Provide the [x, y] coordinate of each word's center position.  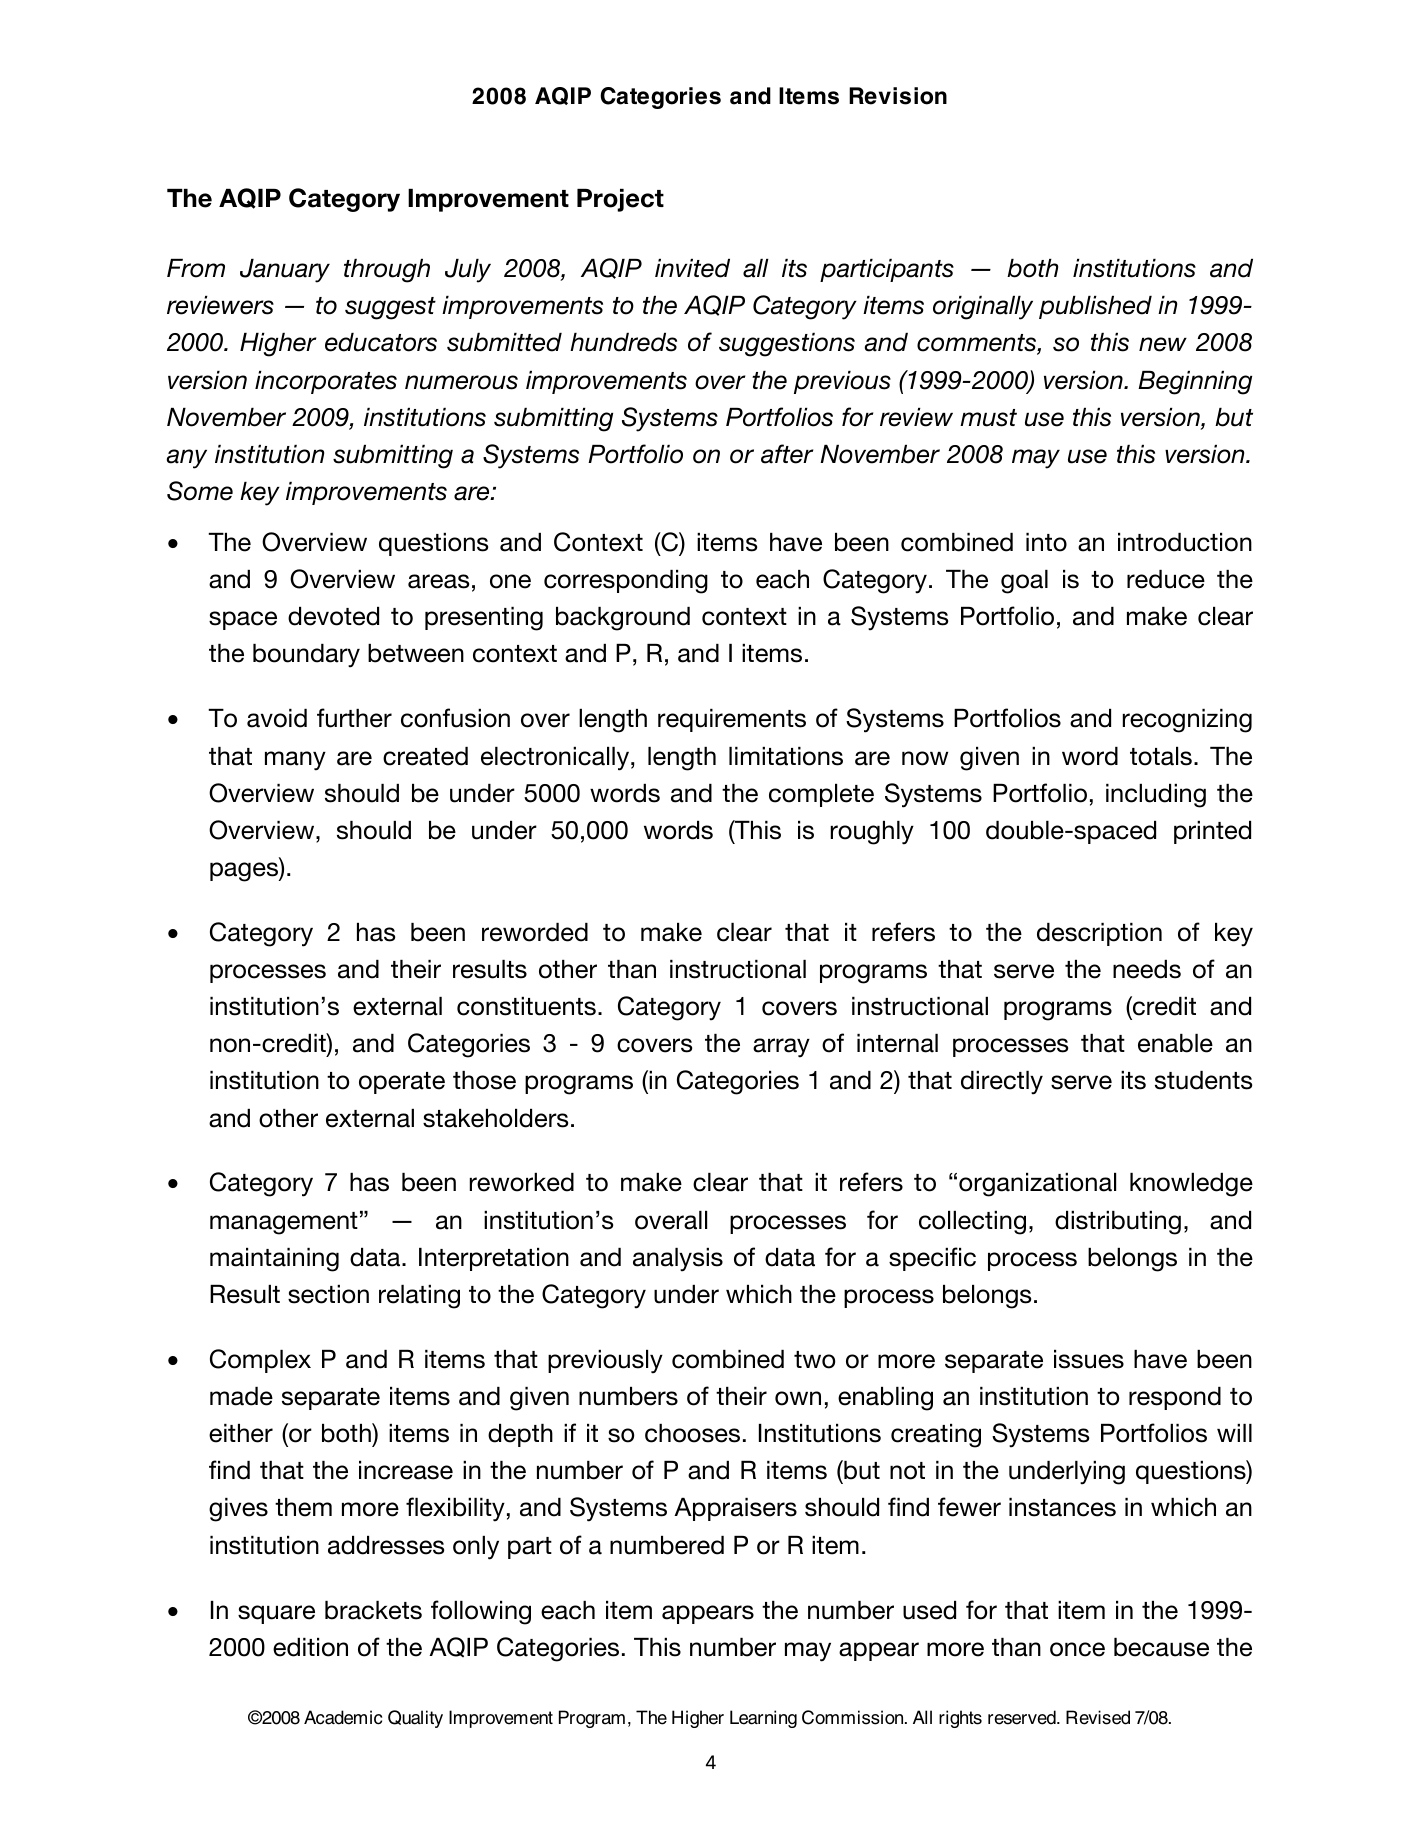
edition [310, 1647]
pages [245, 872]
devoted [333, 616]
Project [620, 200]
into [1046, 542]
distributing [1118, 1223]
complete [821, 795]
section [328, 1294]
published [1095, 307]
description [1099, 934]
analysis [678, 1260]
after [787, 454]
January [285, 271]
